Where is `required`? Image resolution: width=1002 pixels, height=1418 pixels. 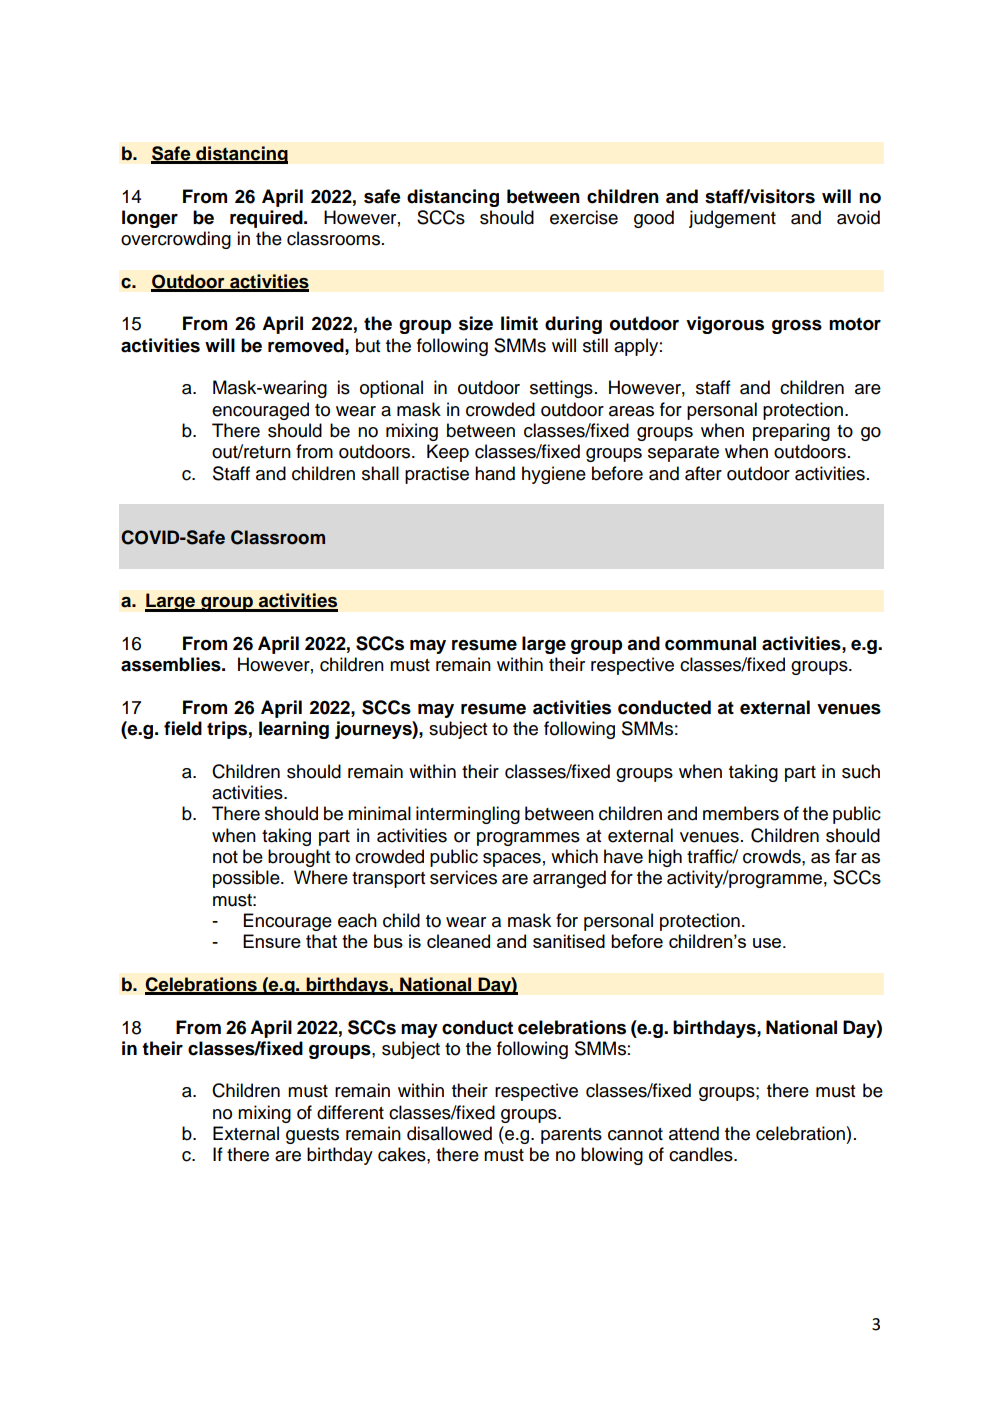
required is located at coordinates (267, 219).
